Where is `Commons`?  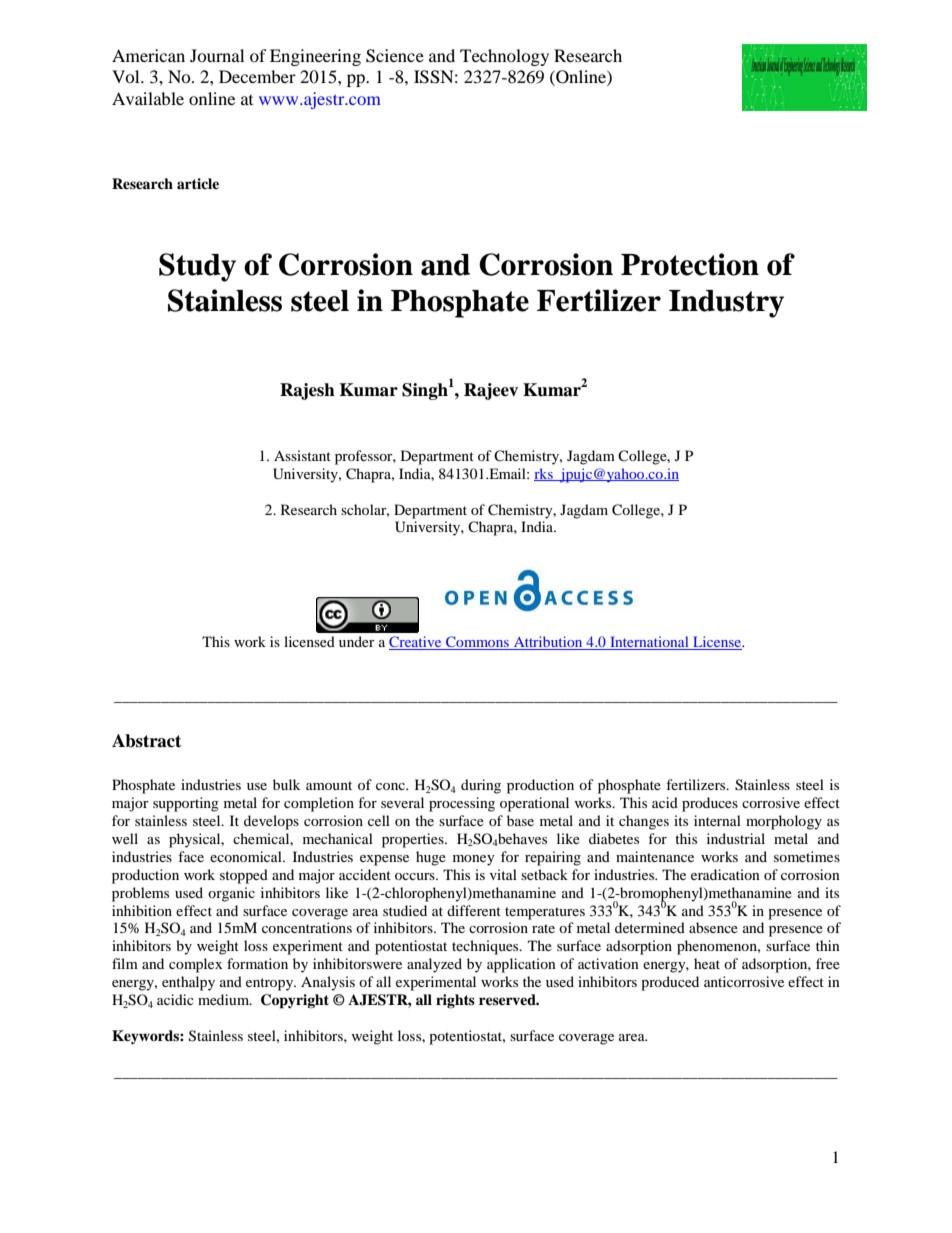 Commons is located at coordinates (477, 643).
